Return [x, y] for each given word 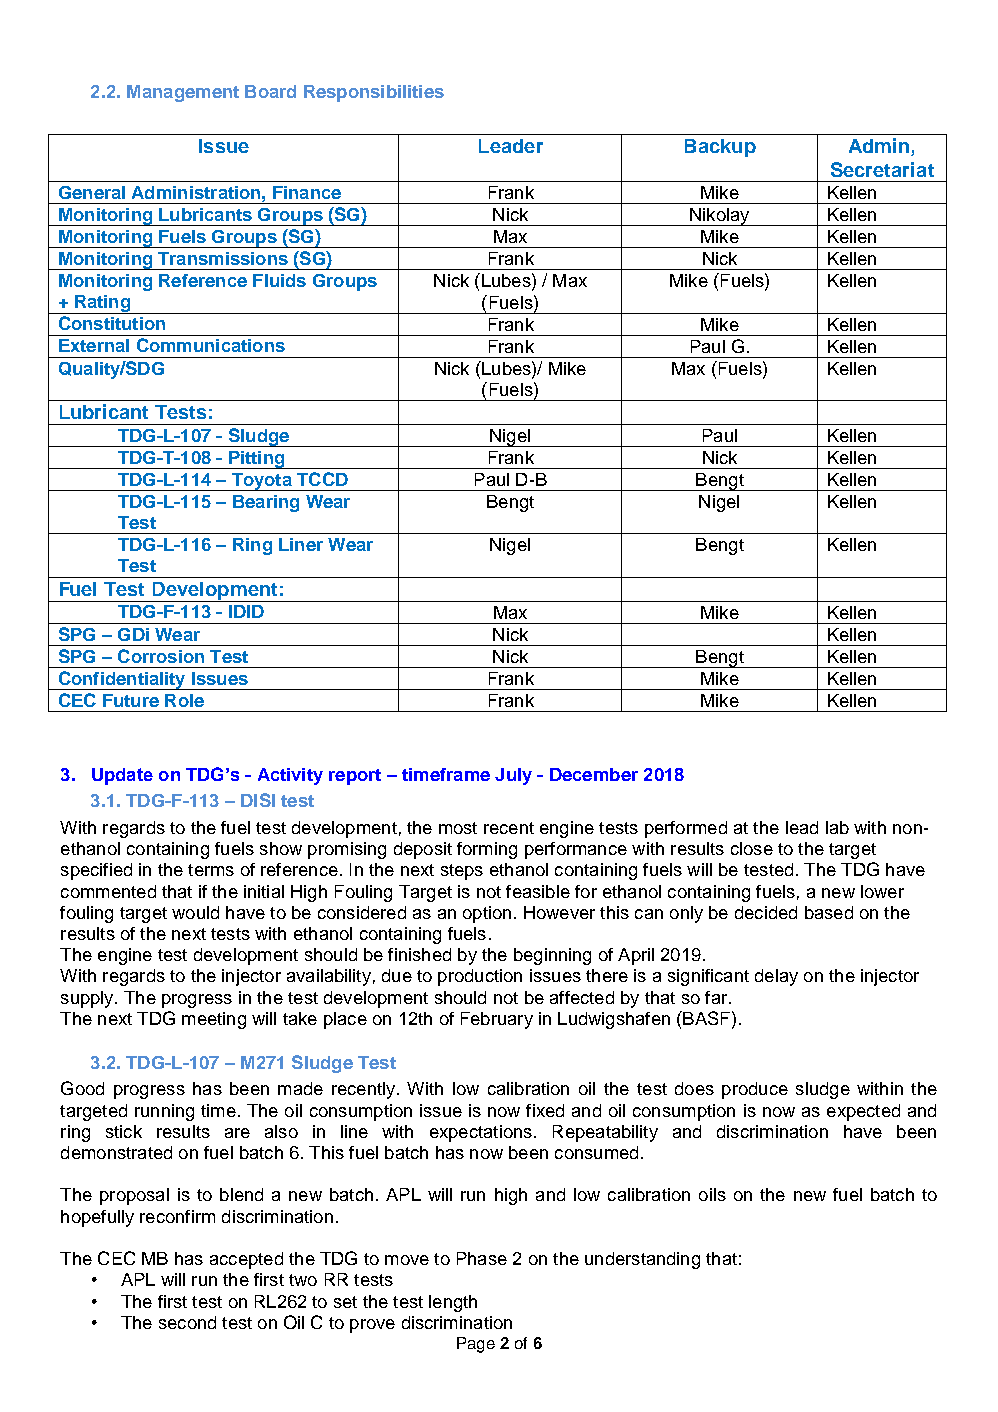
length [453, 1303]
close [752, 848]
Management [183, 93]
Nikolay [720, 217]
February [497, 1020]
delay [776, 977]
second [187, 1322]
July [513, 776]
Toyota [262, 482]
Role [184, 700]
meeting [214, 1020]
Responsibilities [374, 93]
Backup [720, 148]
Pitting [257, 460]
